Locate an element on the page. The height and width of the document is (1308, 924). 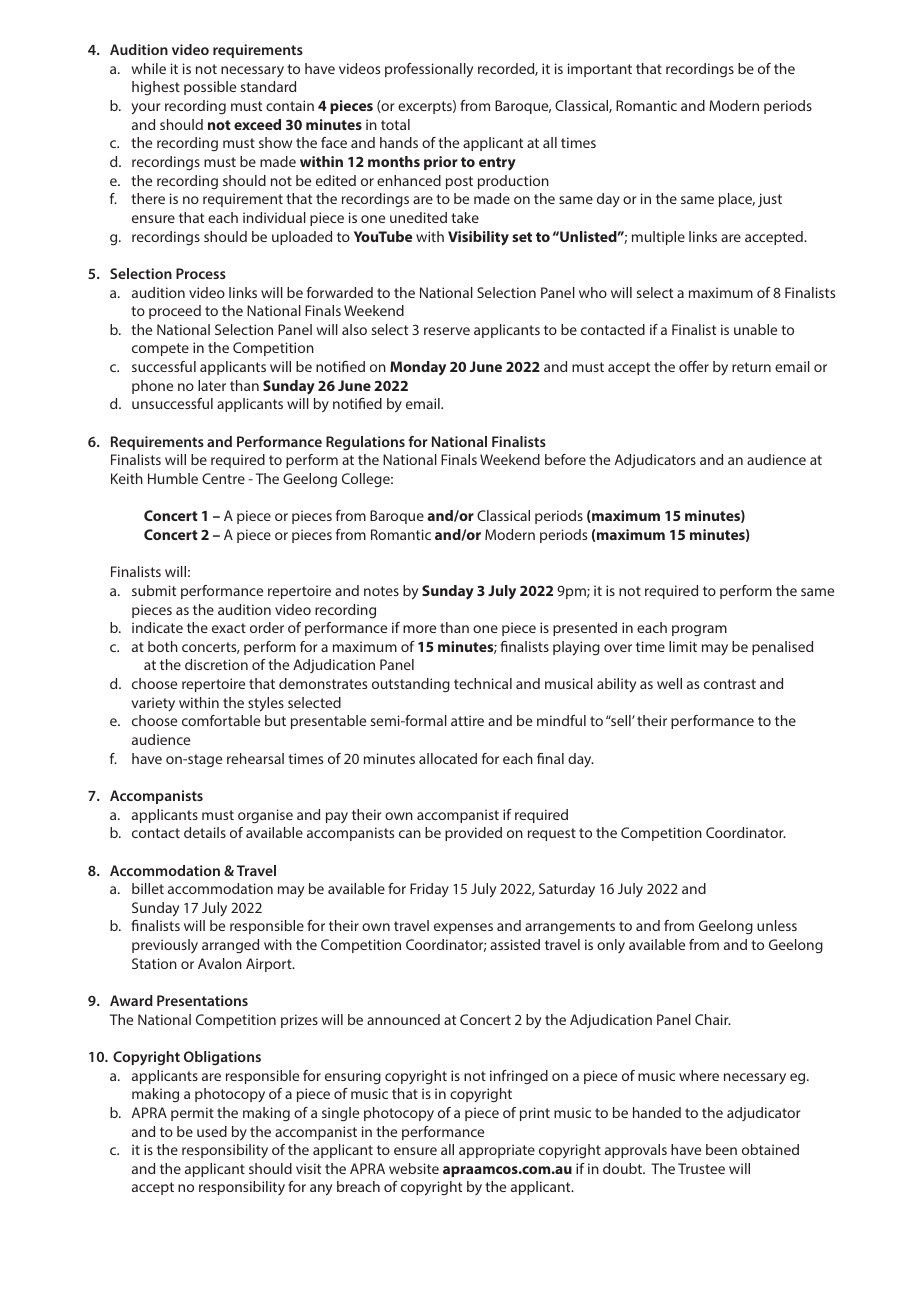
later is located at coordinates (212, 385).
